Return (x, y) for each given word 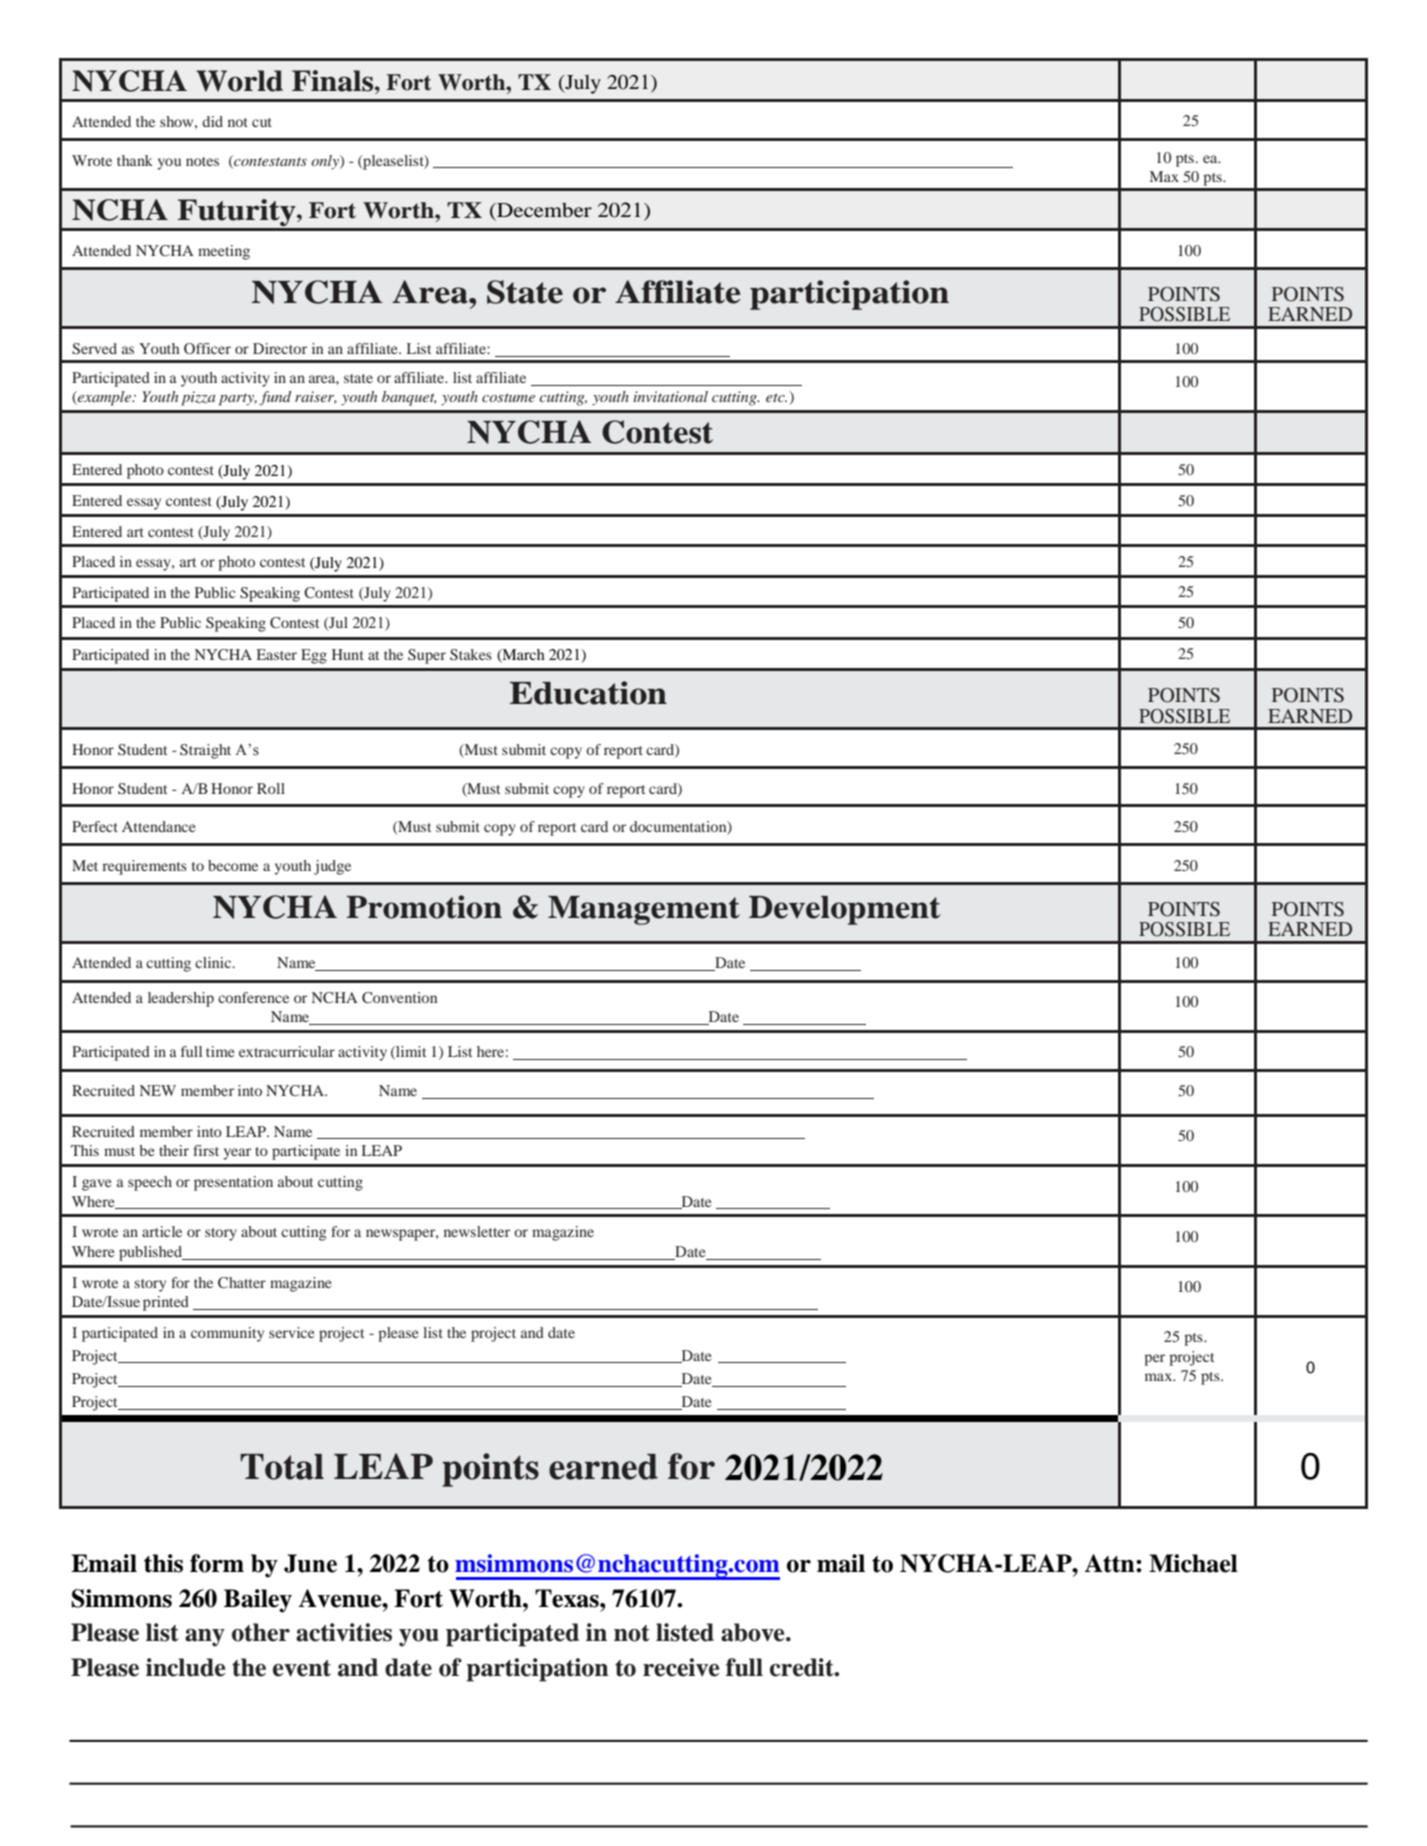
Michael (1193, 1563)
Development (844, 910)
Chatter (242, 1282)
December (543, 211)
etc (776, 397)
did (212, 121)
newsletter (477, 1231)
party (238, 399)
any (205, 1638)
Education (588, 693)
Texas (568, 1598)
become (233, 865)
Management (644, 910)
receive (681, 1667)
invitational (670, 396)
